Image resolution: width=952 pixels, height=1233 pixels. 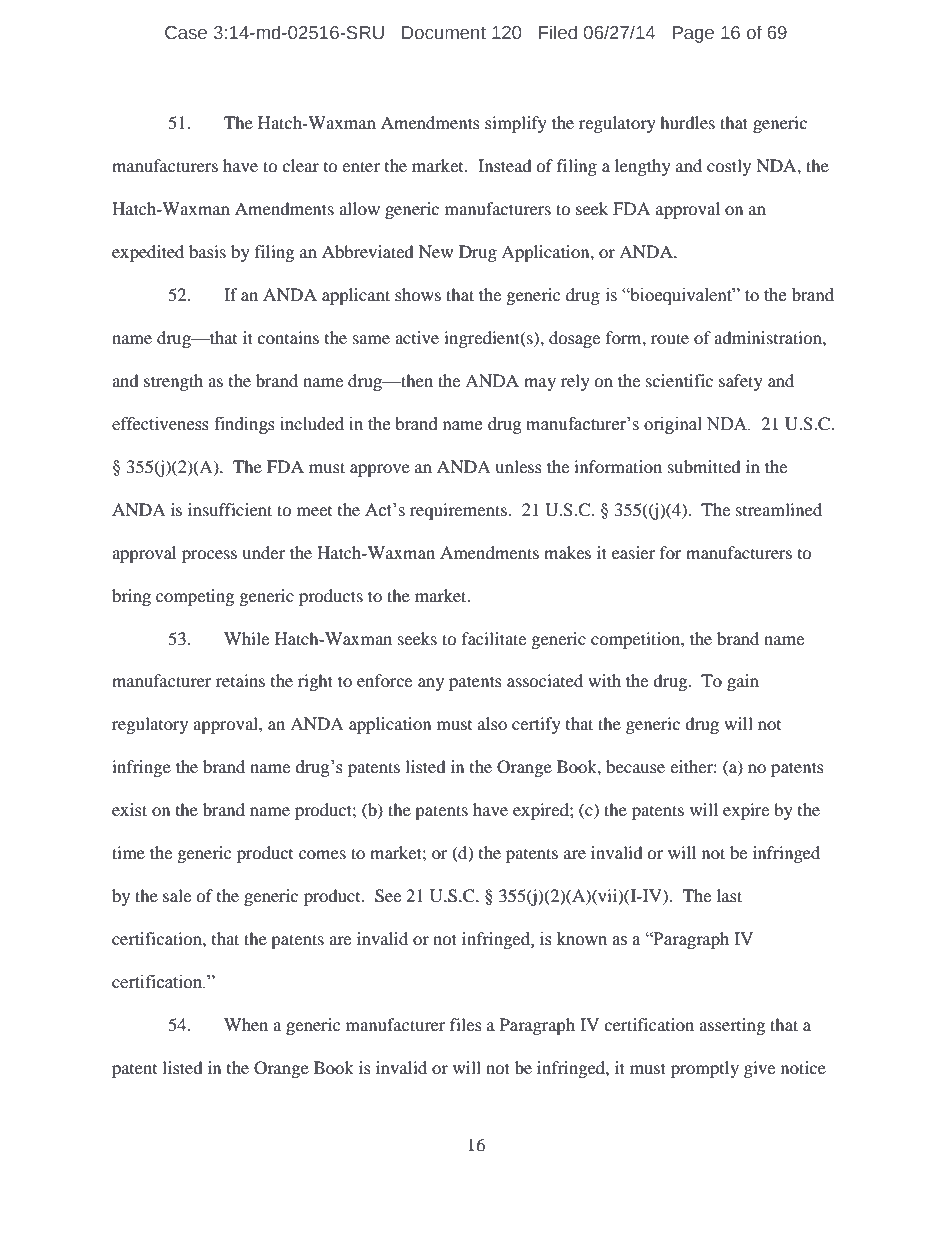 I want to click on requirements, so click(x=458, y=511).
